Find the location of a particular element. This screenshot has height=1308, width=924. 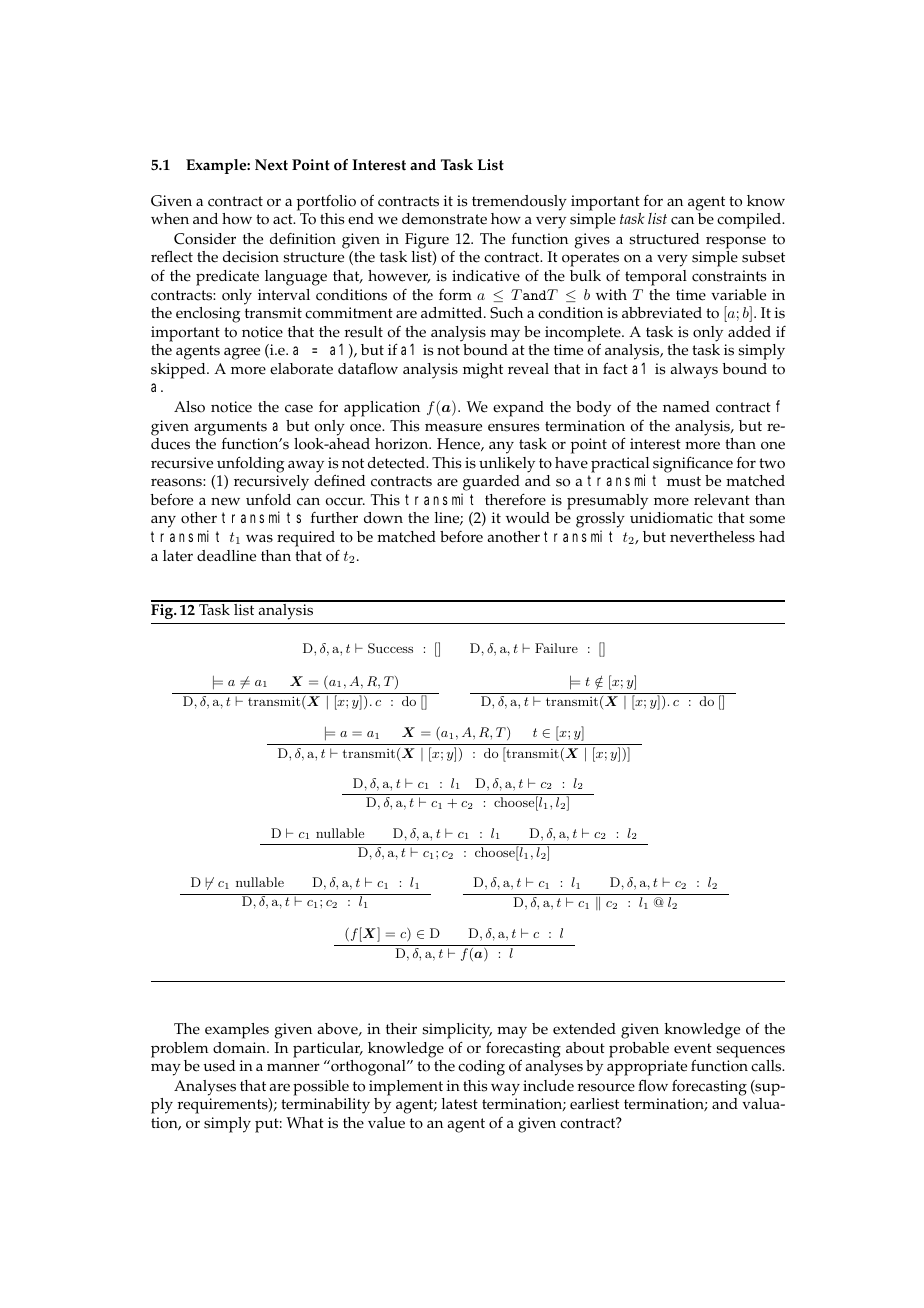

compiled is located at coordinates (750, 221).
